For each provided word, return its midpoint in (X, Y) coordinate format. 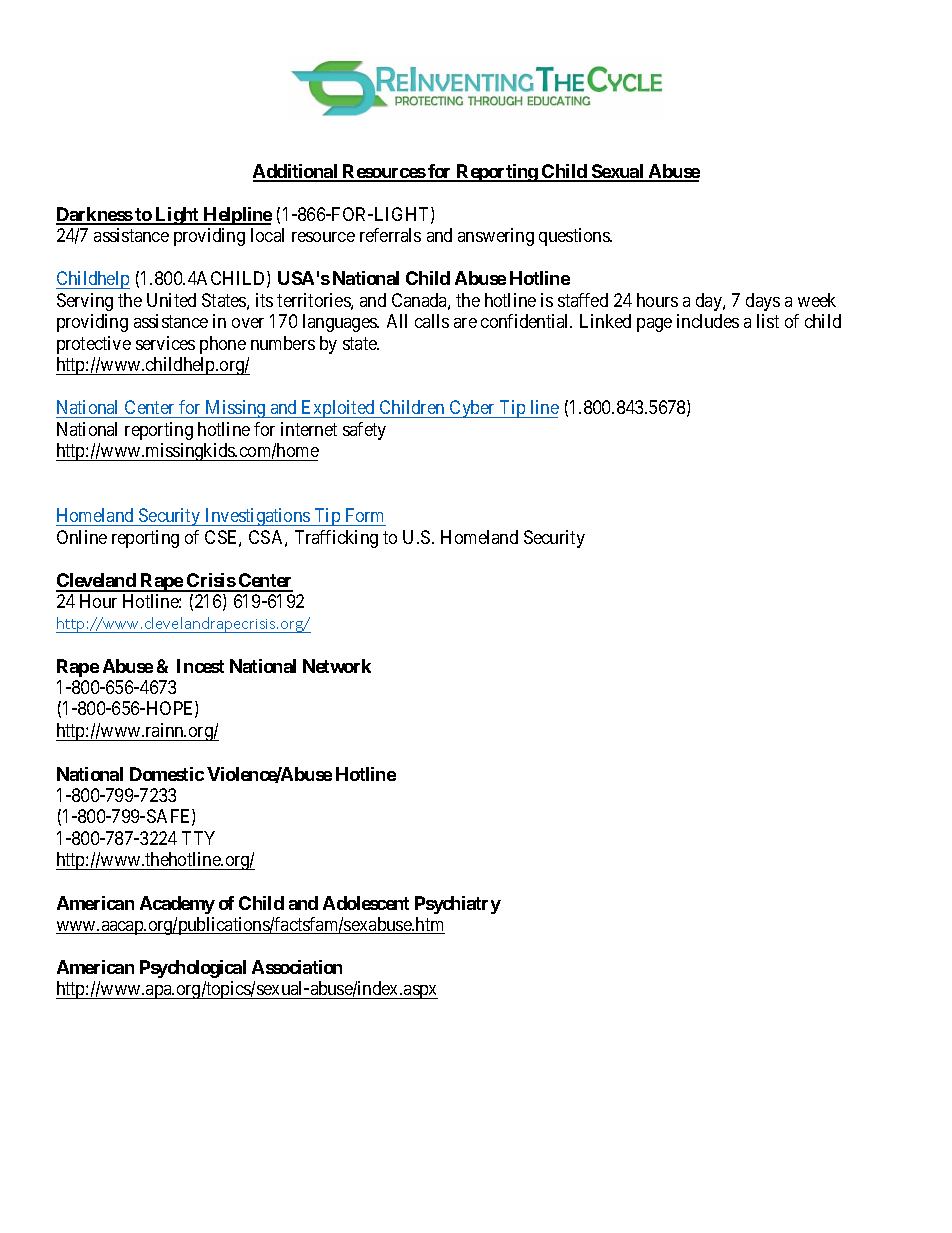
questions (575, 237)
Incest (200, 666)
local (267, 235)
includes (708, 321)
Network (337, 666)
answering (496, 237)
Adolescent (366, 903)
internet (309, 429)
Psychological (193, 969)
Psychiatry (458, 905)
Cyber (472, 409)
